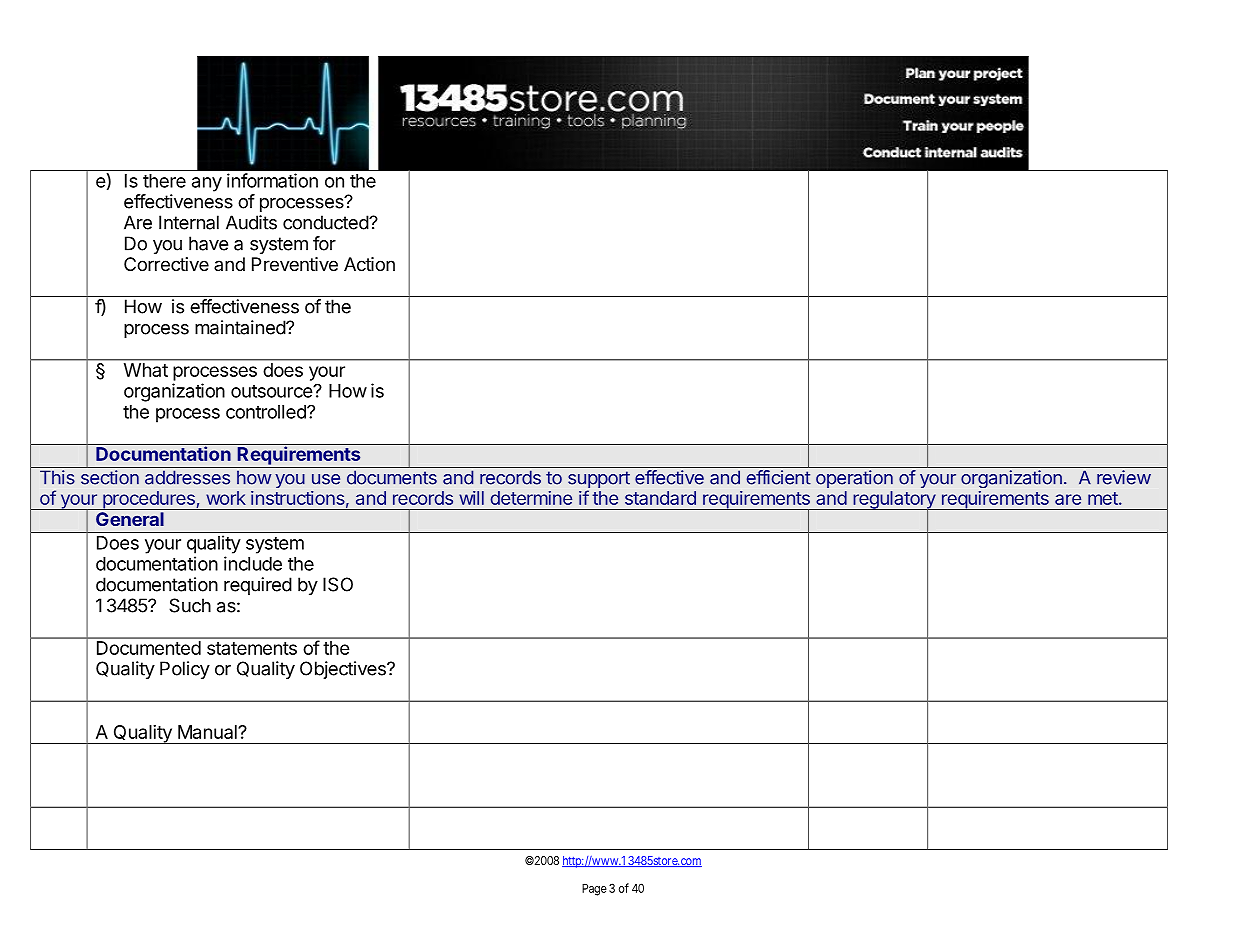  I want to click on Objectives, so click(344, 670).
